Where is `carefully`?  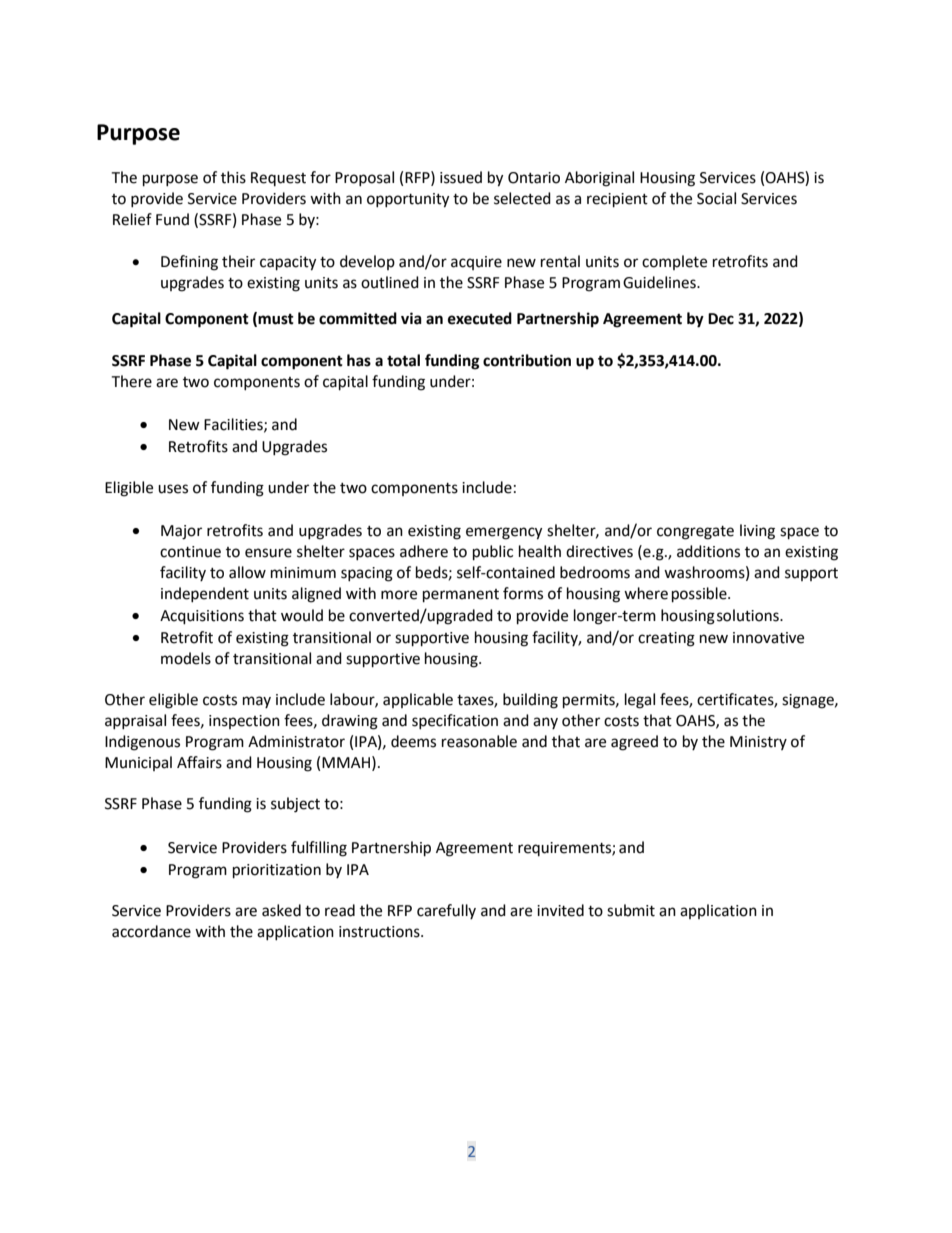 carefully is located at coordinates (446, 911).
